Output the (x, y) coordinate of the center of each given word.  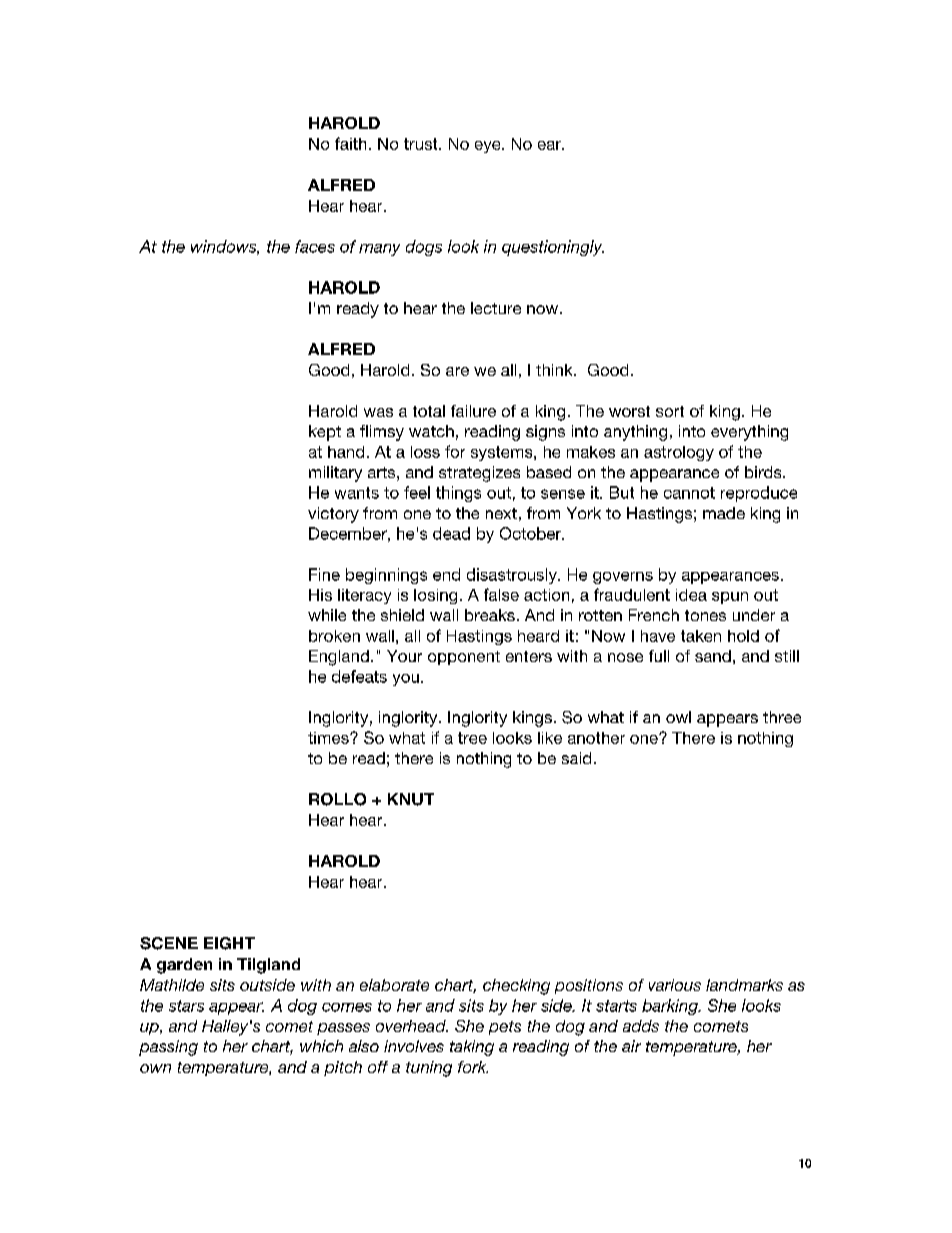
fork (473, 1067)
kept (325, 433)
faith (350, 143)
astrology (679, 453)
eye (489, 147)
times (329, 738)
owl (678, 717)
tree (472, 738)
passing (168, 1048)
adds (641, 1026)
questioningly (553, 248)
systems (503, 453)
